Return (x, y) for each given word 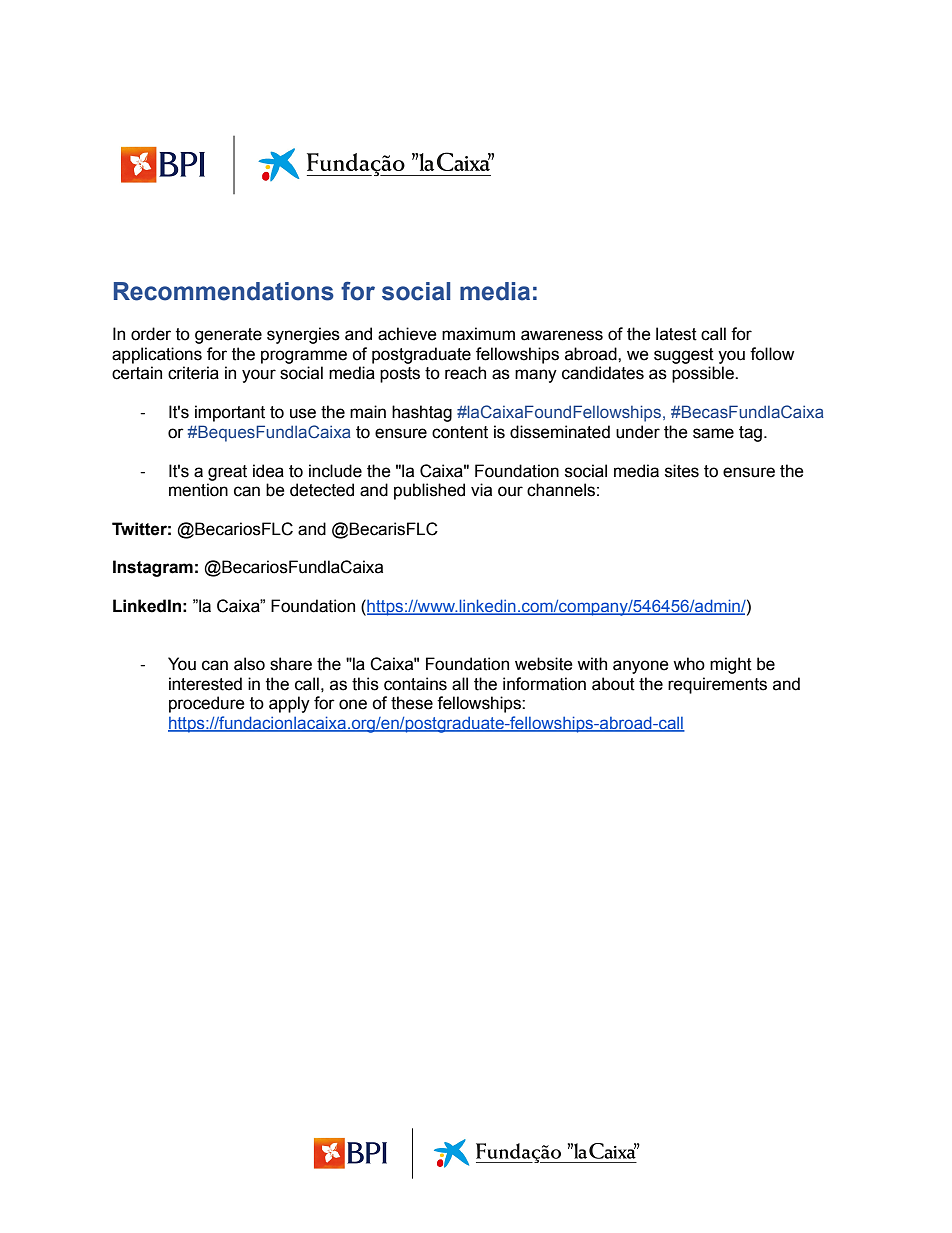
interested (205, 684)
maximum (478, 334)
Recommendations (224, 291)
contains (415, 684)
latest (676, 334)
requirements (717, 685)
